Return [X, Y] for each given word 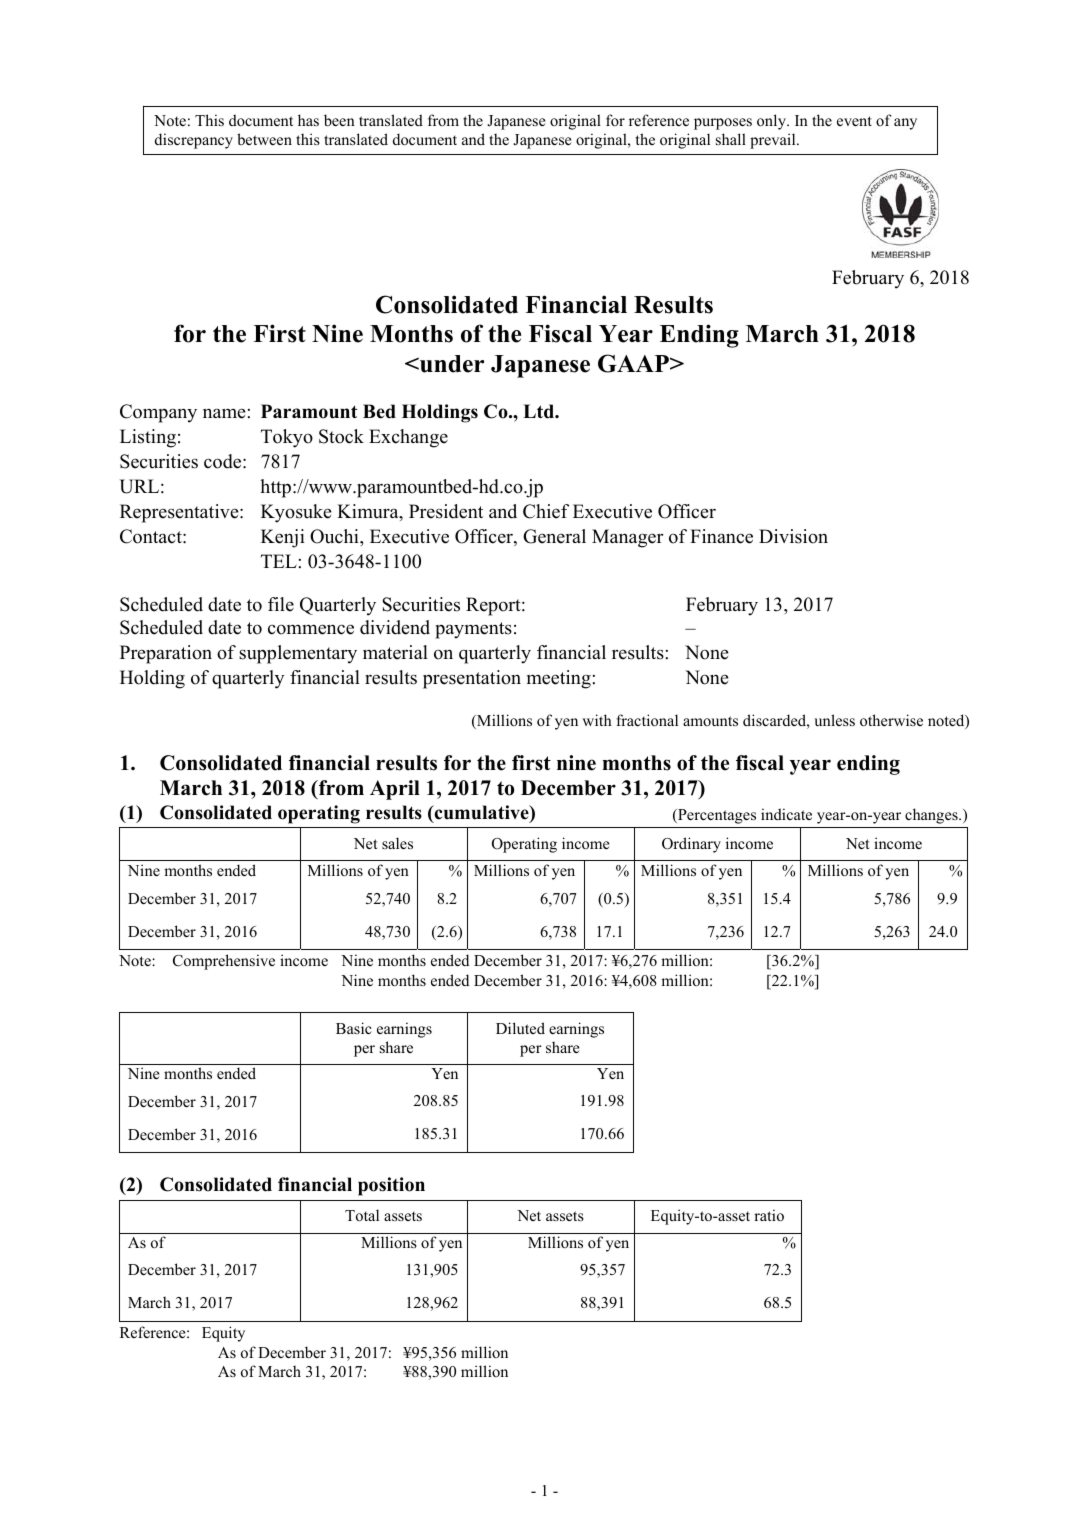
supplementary [298, 654]
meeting [559, 679]
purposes [723, 124]
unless [834, 720]
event [854, 121]
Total [362, 1215]
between [264, 139]
